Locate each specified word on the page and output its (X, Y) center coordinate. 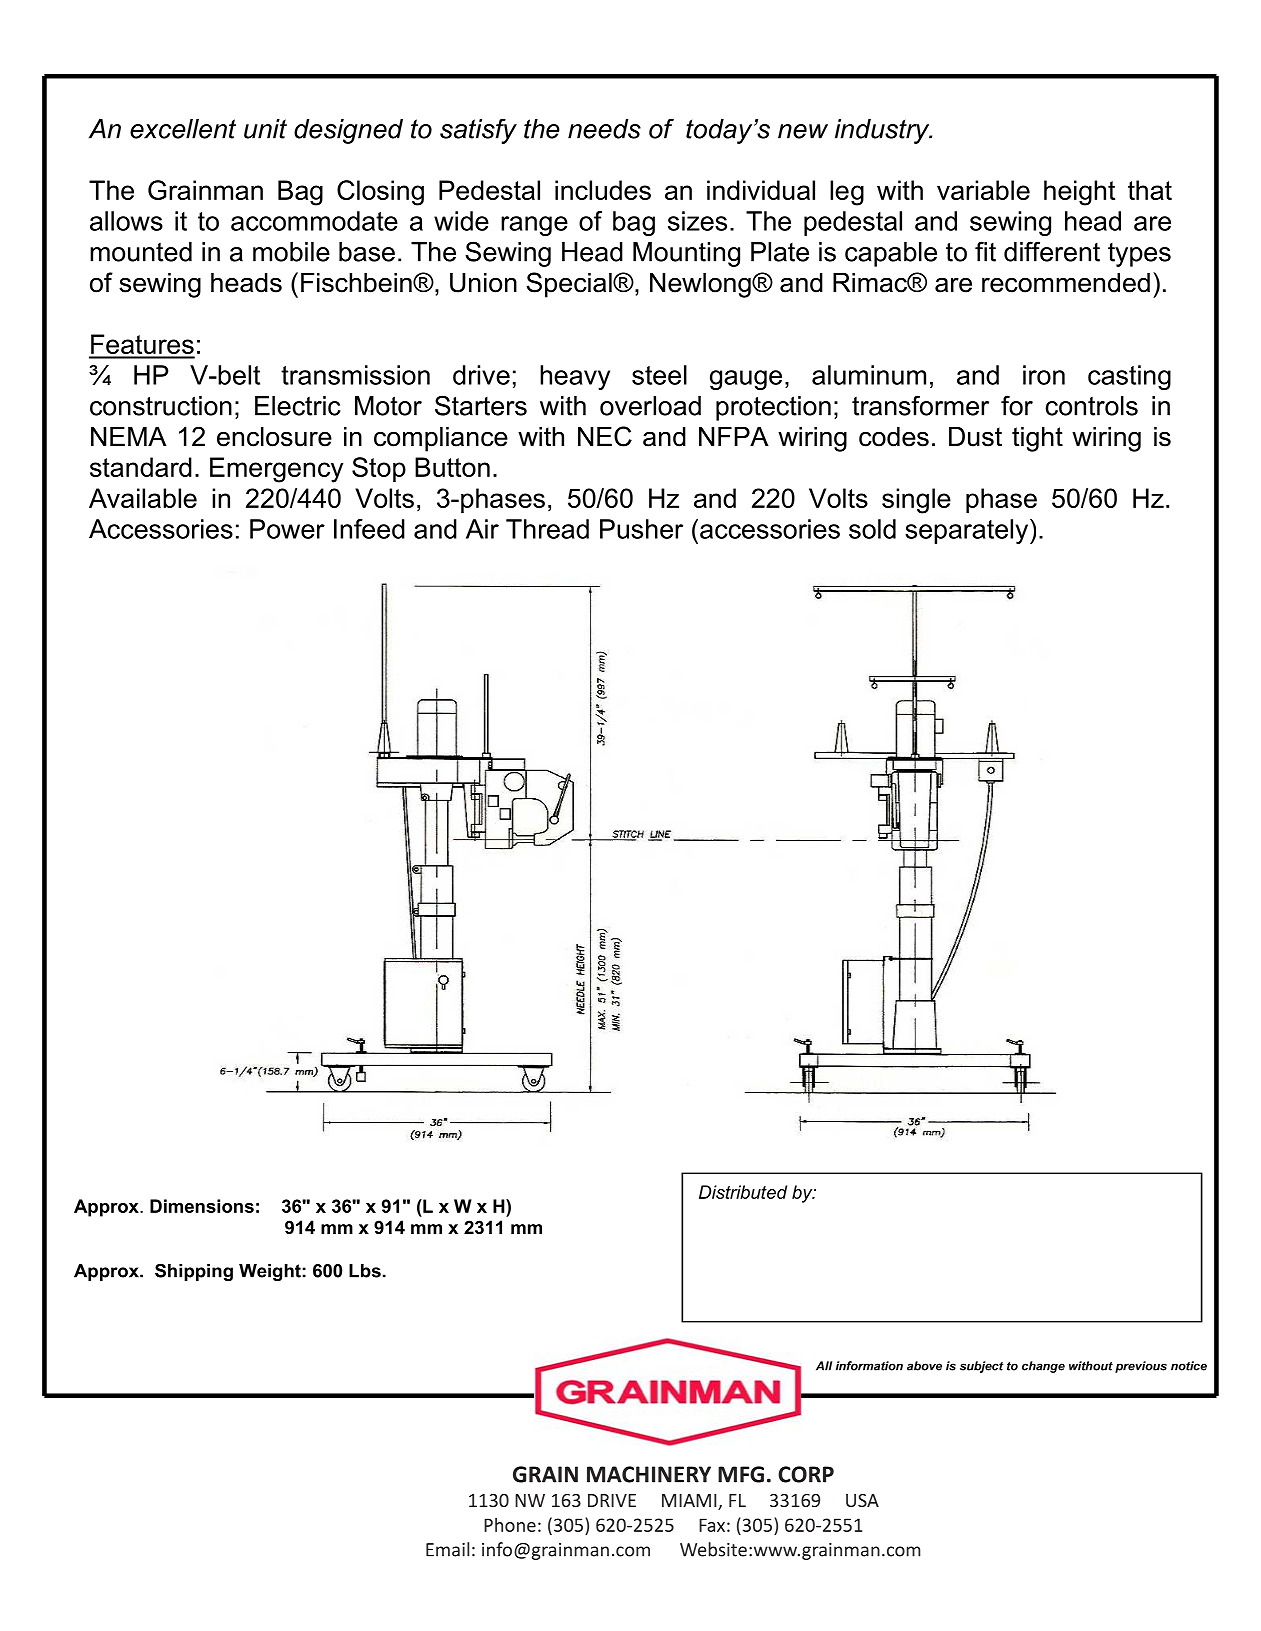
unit (265, 129)
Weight (270, 1272)
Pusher (641, 529)
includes (603, 190)
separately (968, 531)
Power (287, 529)
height (1079, 193)
